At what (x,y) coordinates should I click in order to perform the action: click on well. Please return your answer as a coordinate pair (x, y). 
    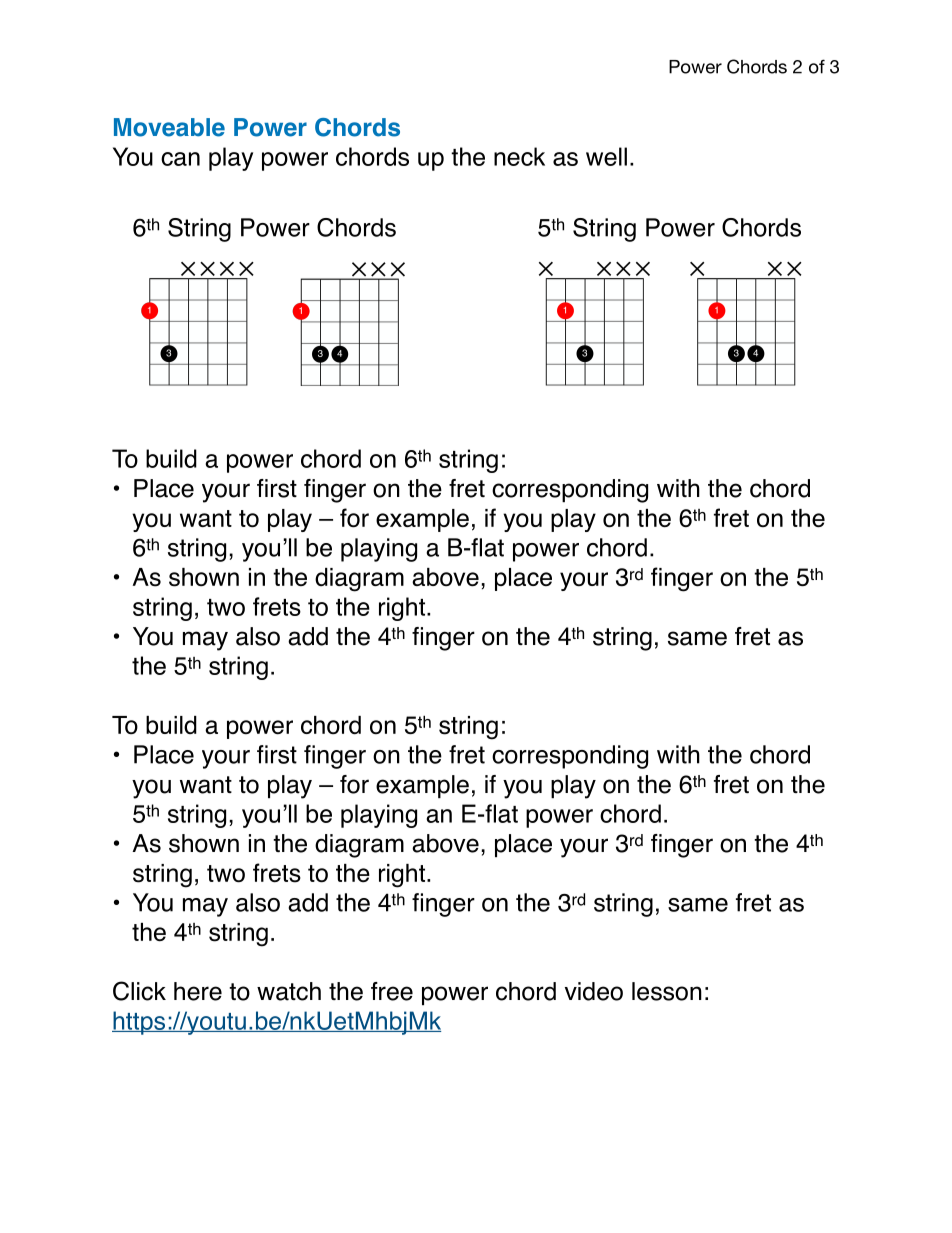
    Looking at the image, I should click on (606, 156).
